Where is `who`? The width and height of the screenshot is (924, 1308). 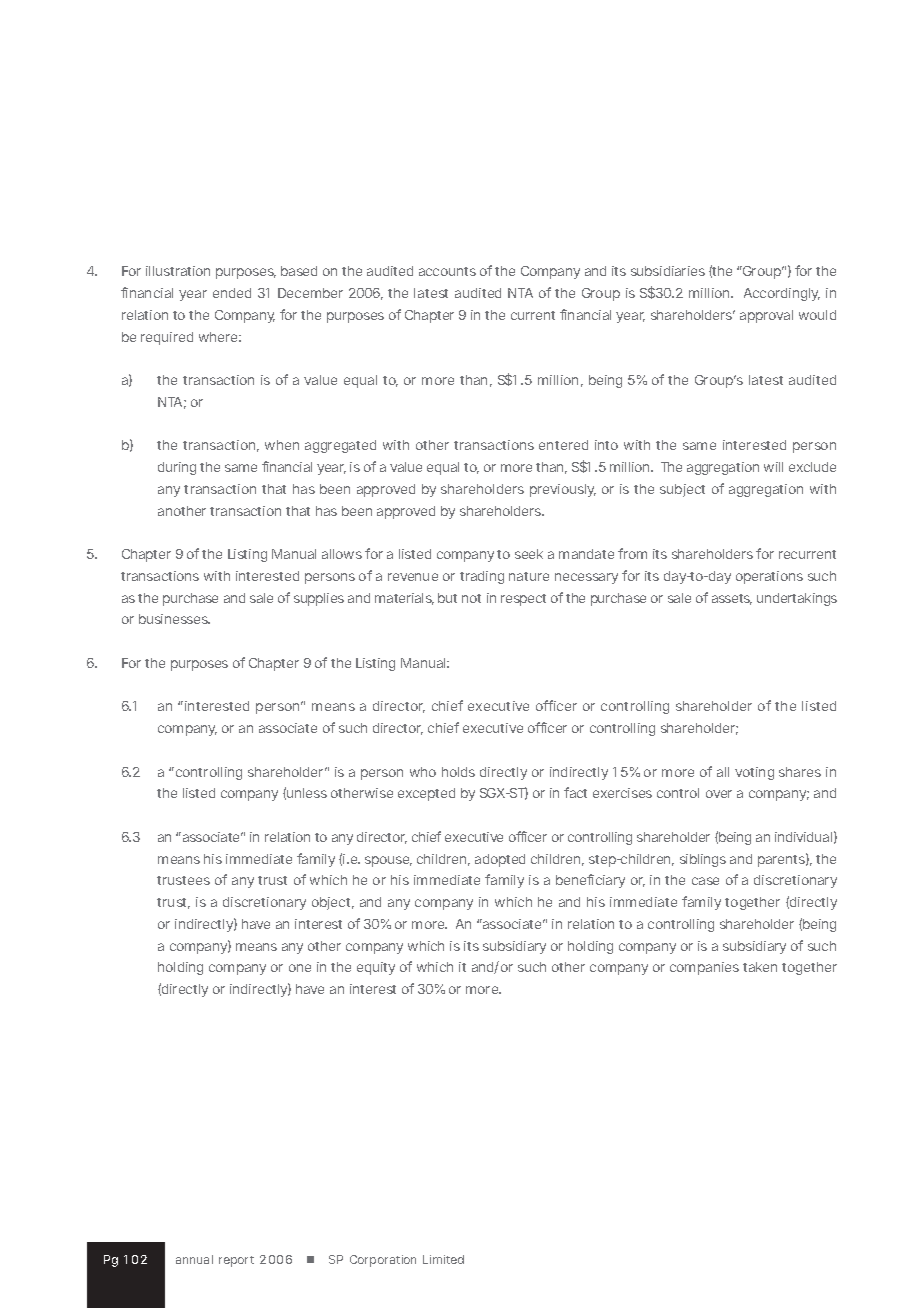
who is located at coordinates (423, 772).
